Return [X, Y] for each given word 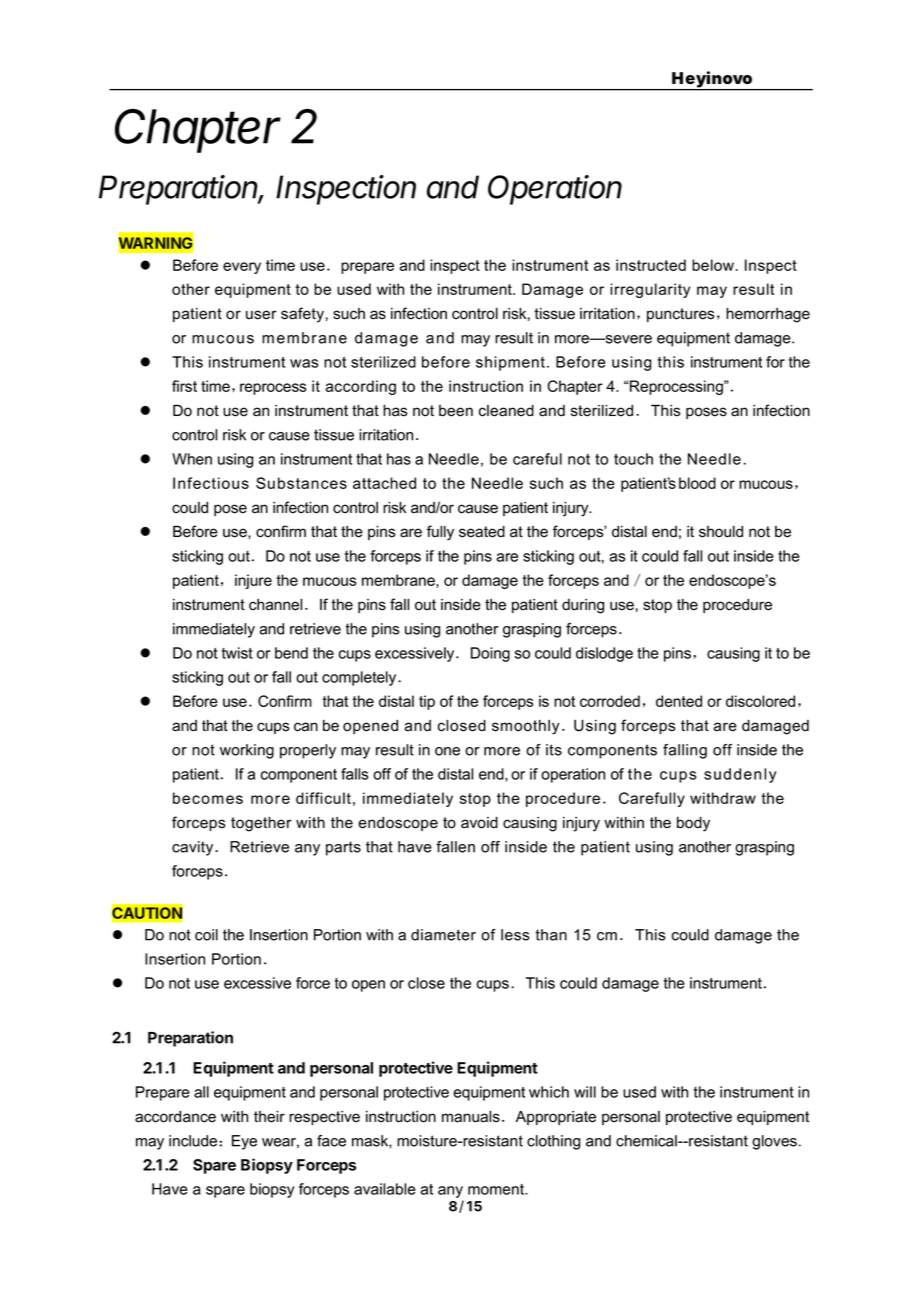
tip [427, 702]
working [247, 751]
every [242, 268]
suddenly [740, 775]
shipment [510, 363]
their [269, 1117]
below [714, 265]
